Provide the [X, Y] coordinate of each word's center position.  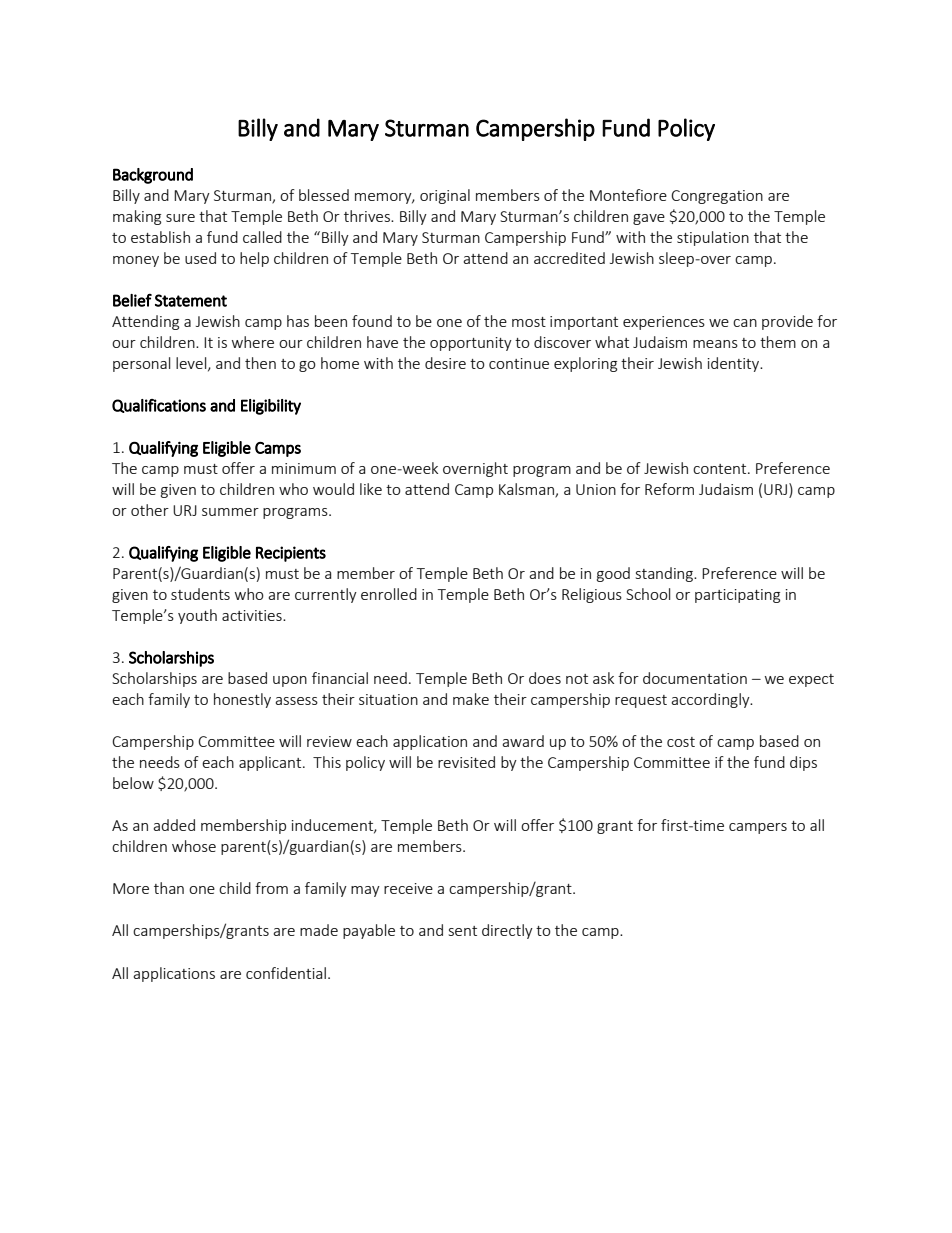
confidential [286, 973]
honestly [242, 700]
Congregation [717, 197]
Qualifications [159, 406]
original [445, 196]
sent [463, 931]
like [371, 489]
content [721, 469]
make [471, 699]
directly [507, 931]
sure [180, 218]
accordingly [711, 700]
